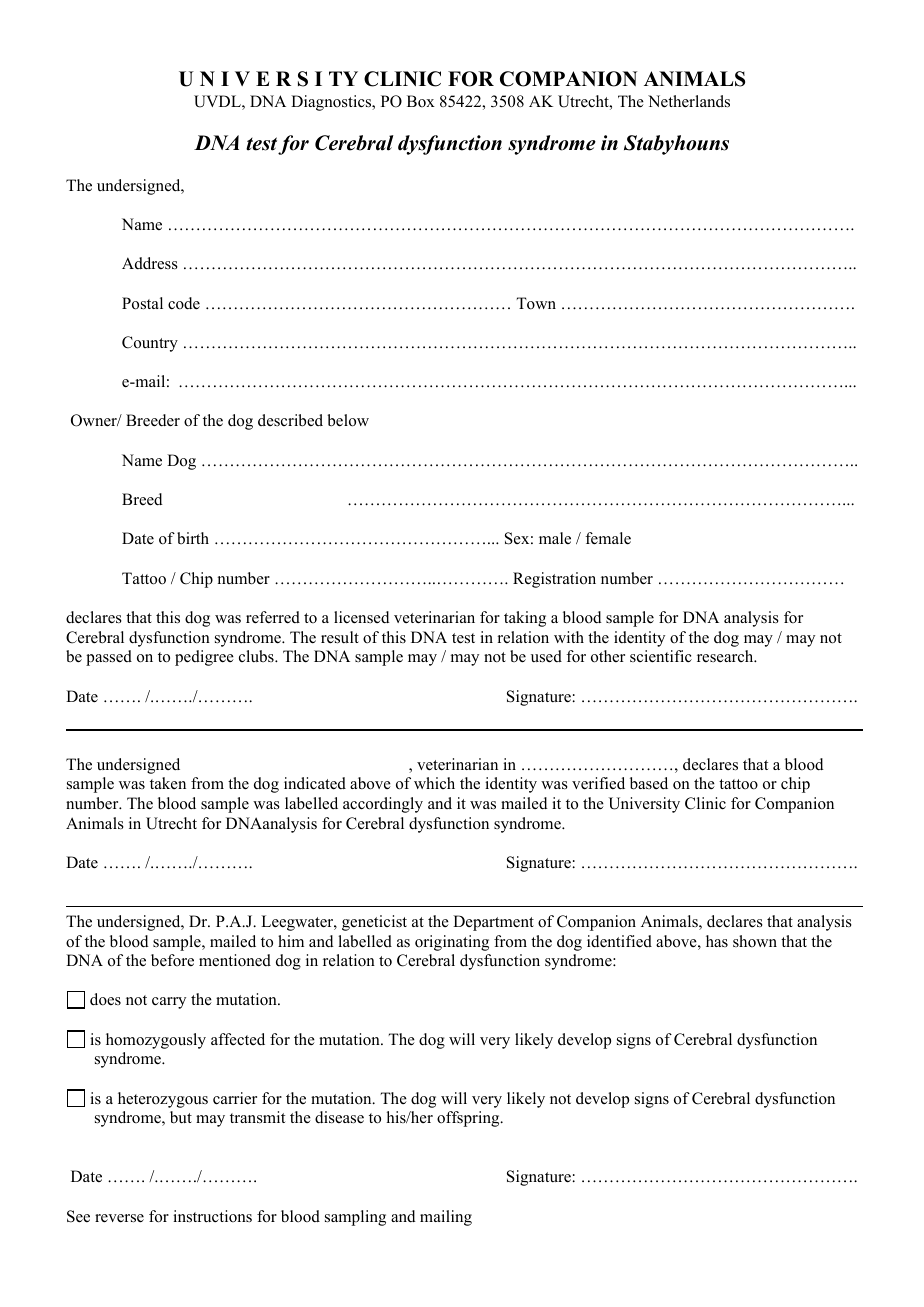 This screenshot has width=924, height=1307. I want to click on Netherlands, so click(689, 101).
